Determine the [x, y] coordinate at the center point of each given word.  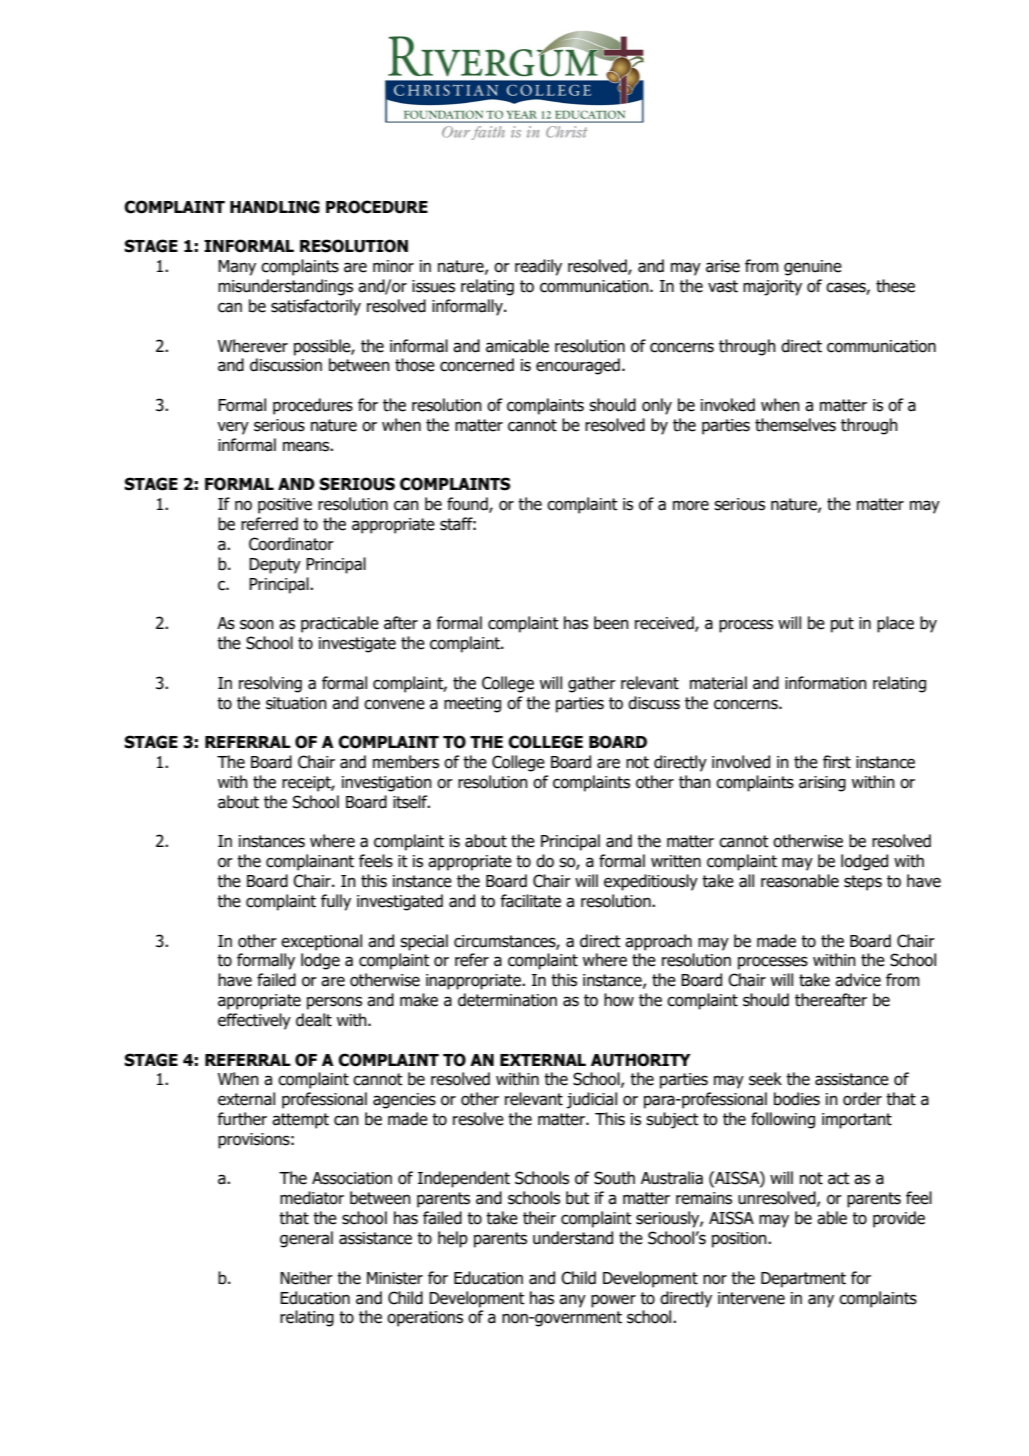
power [613, 1301]
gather [592, 684]
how [619, 1000]
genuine [813, 268]
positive [285, 506]
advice [858, 980]
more [691, 505]
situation [296, 703]
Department [803, 1280]
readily [538, 267]
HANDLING [275, 207]
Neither [306, 1278]
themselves [795, 425]
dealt [314, 1020]
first [837, 762]
